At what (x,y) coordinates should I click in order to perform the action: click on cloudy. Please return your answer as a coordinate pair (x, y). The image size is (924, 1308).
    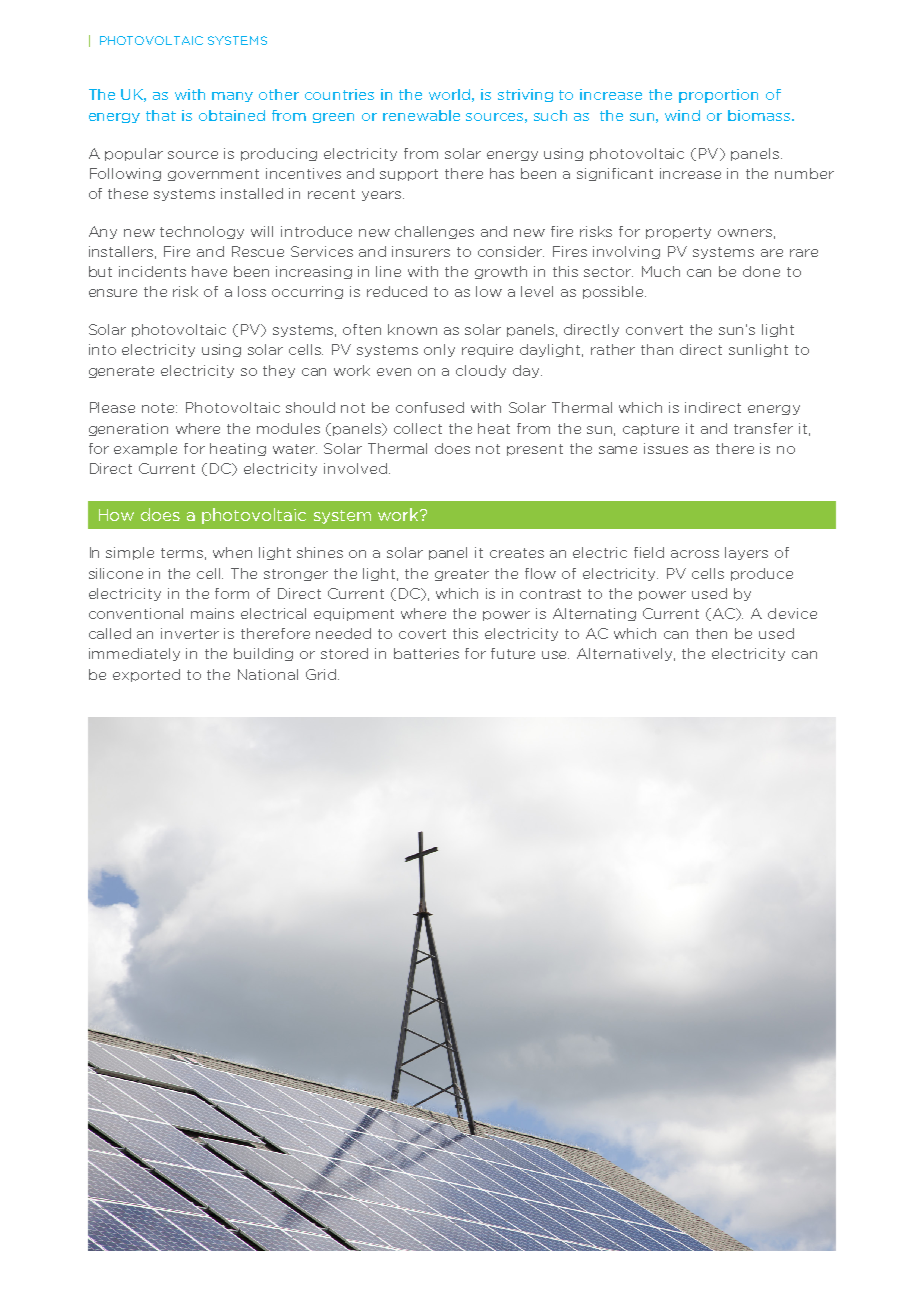
    Looking at the image, I should click on (481, 371).
